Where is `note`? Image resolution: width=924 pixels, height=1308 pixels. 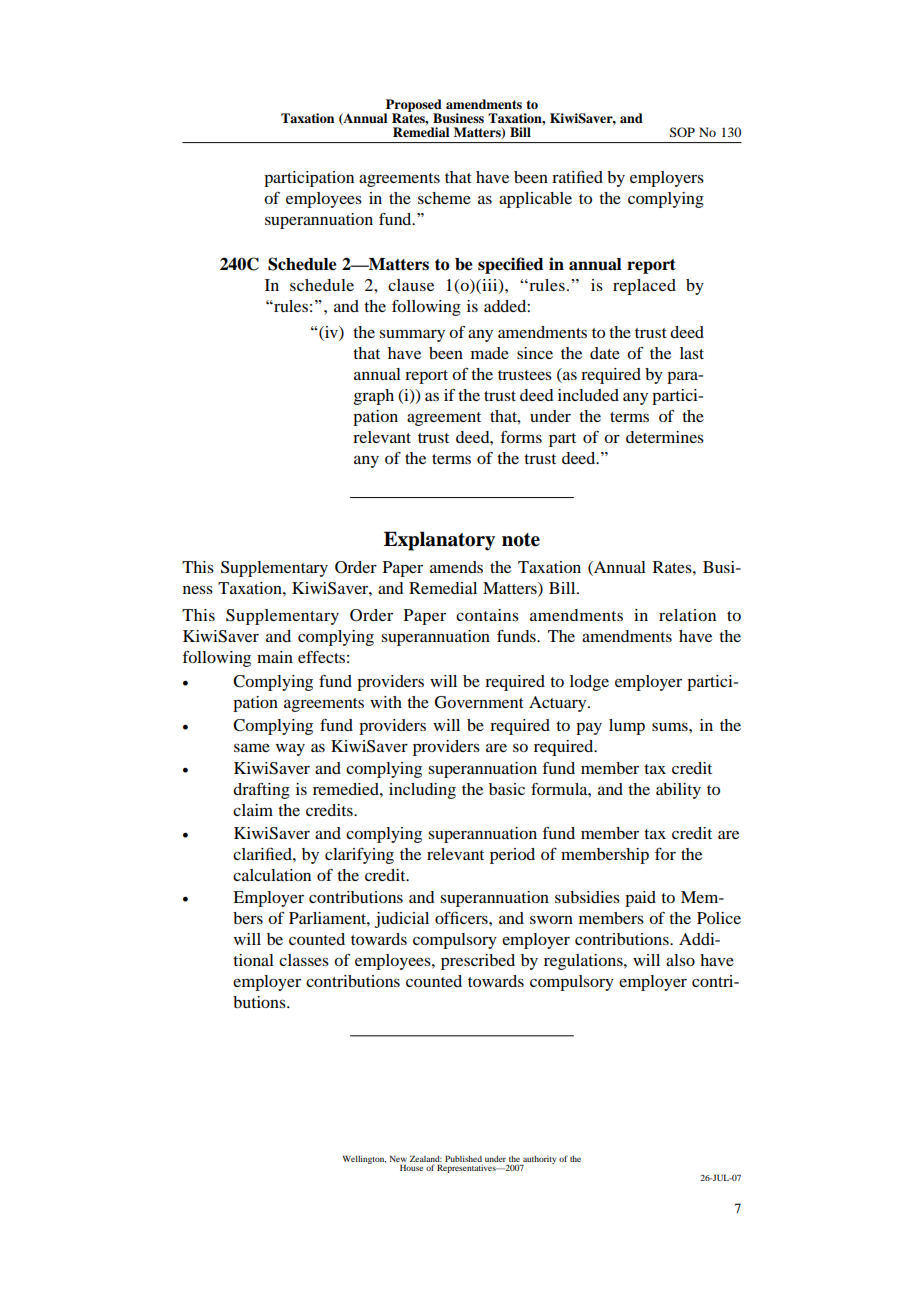 note is located at coordinates (521, 540).
